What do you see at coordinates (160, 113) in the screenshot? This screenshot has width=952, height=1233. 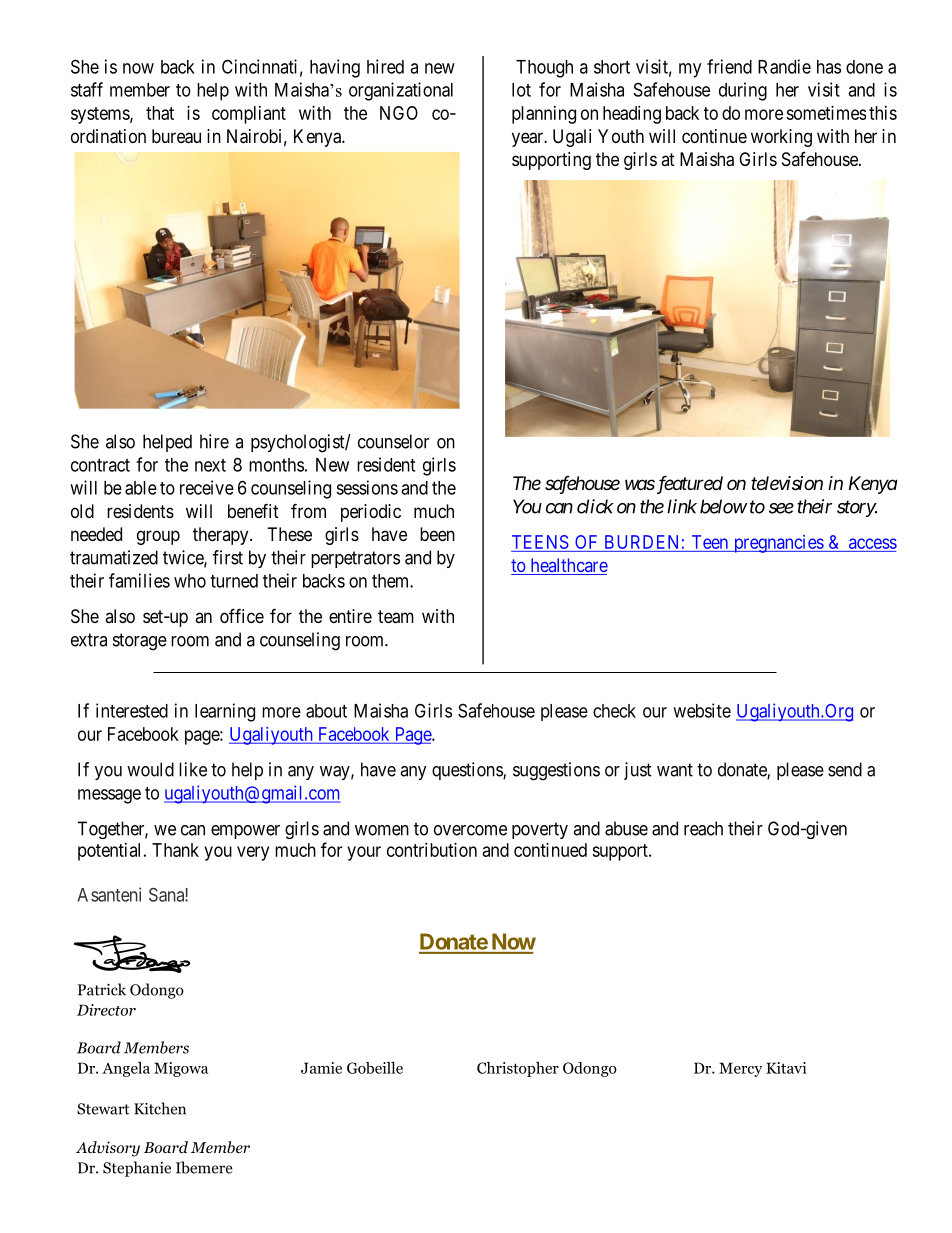 I see `that` at bounding box center [160, 113].
